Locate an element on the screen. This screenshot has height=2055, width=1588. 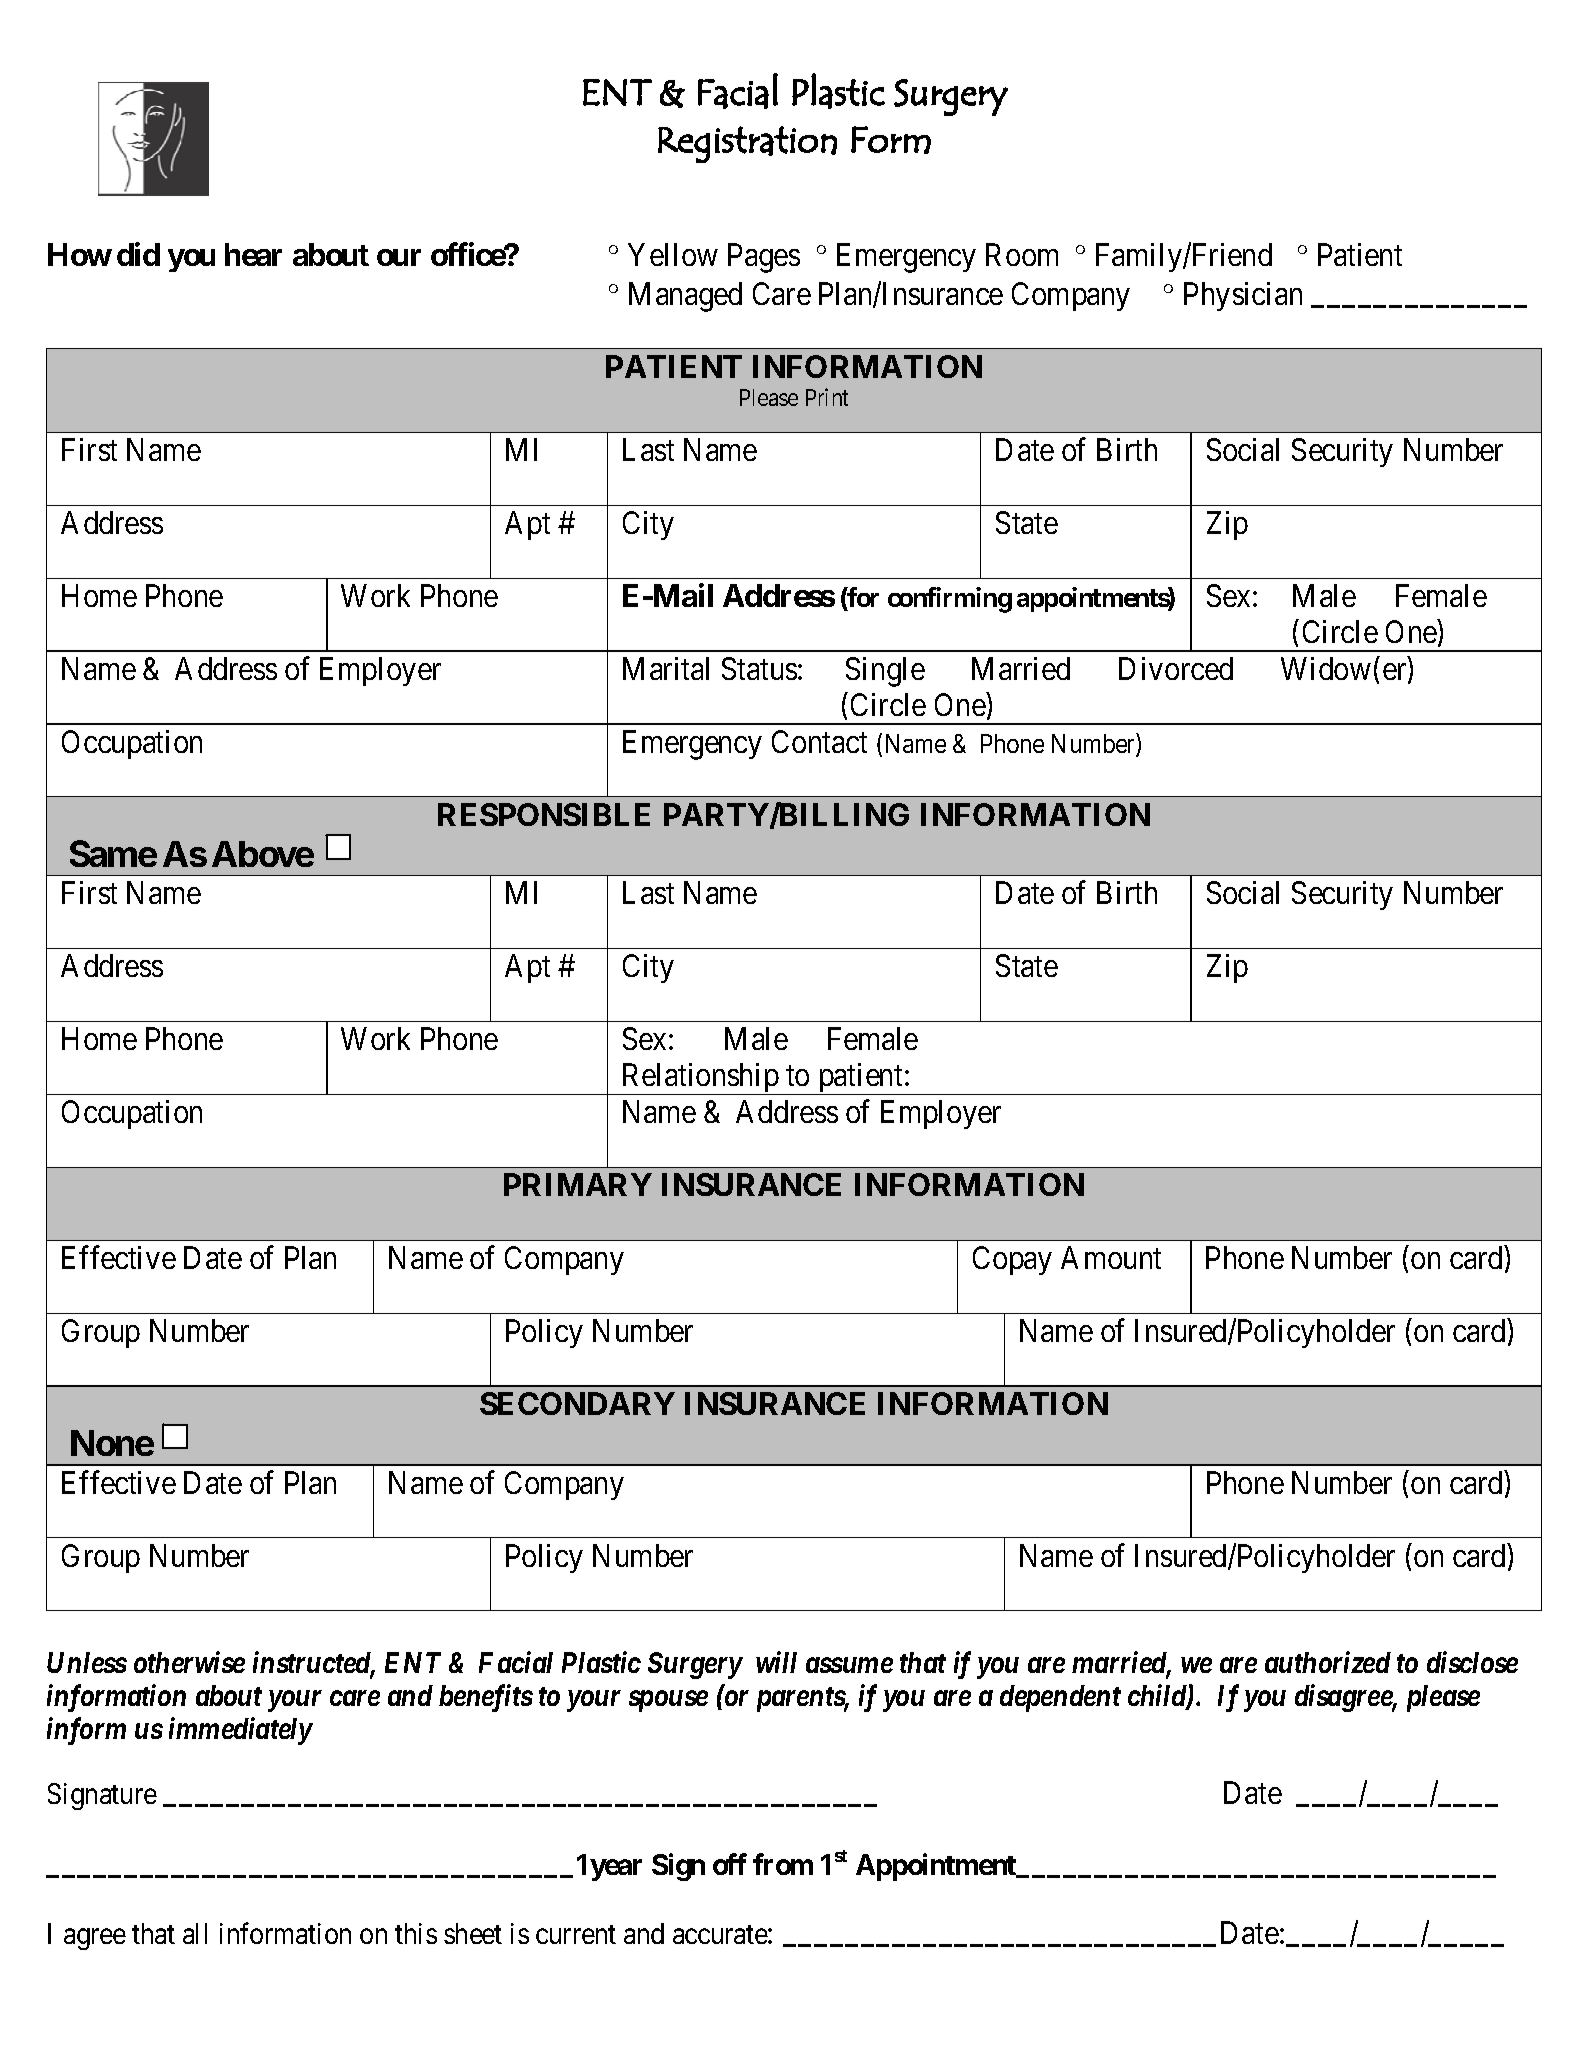
Status is located at coordinates (759, 668).
